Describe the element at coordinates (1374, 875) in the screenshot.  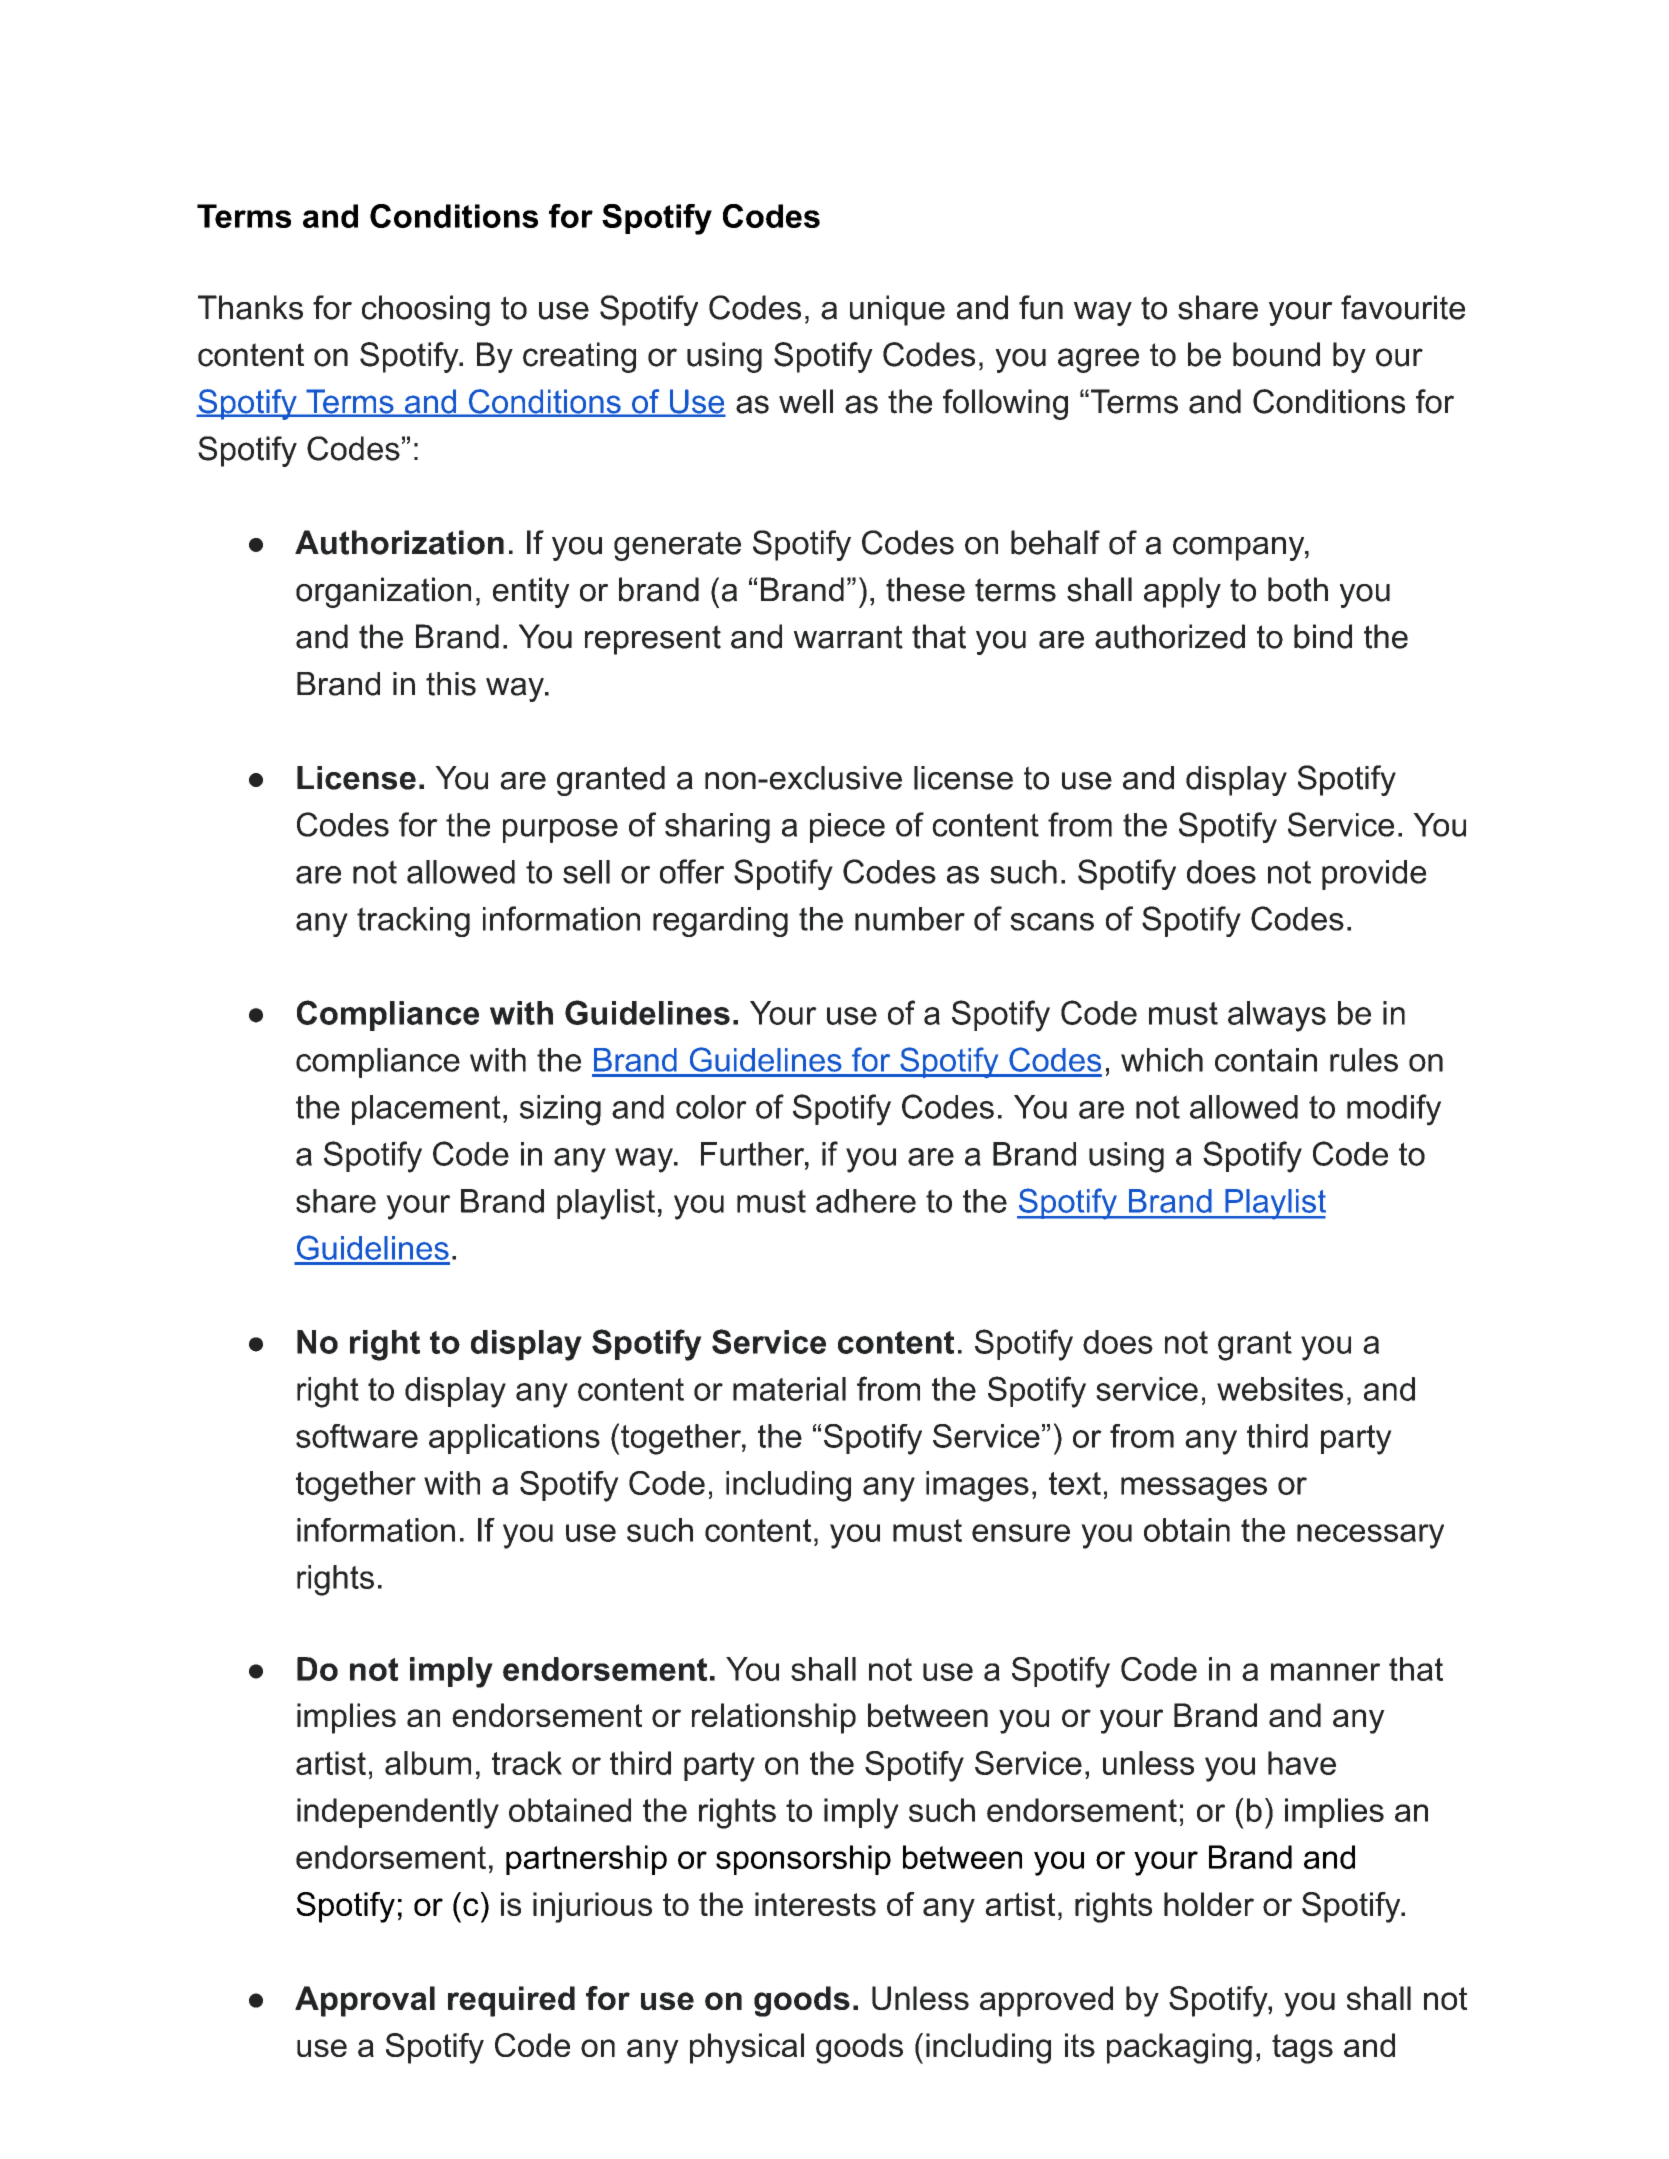
I see `provide` at that location.
